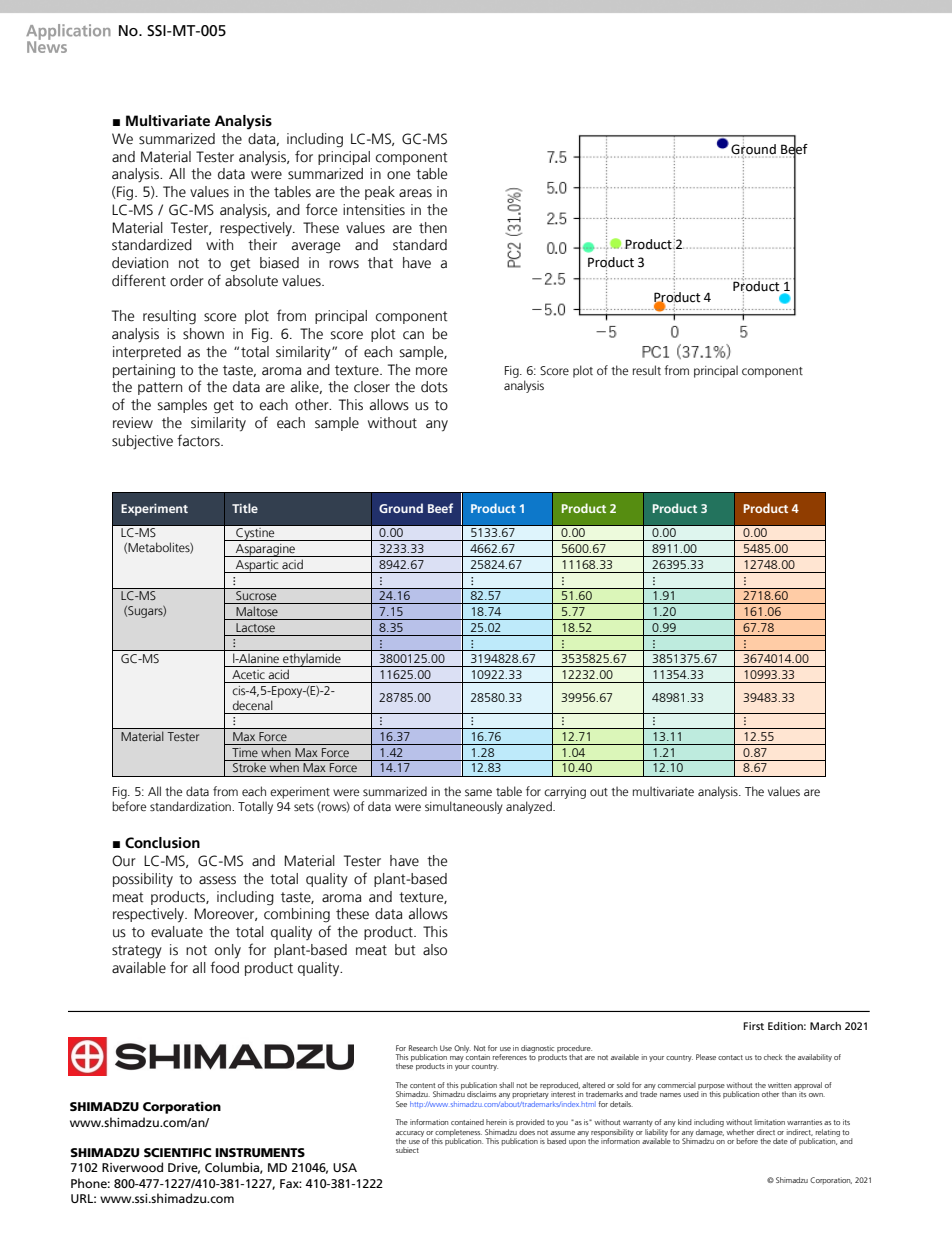 The width and height of the screenshot is (952, 1233). What do you see at coordinates (413, 335) in the screenshot?
I see `can` at bounding box center [413, 335].
